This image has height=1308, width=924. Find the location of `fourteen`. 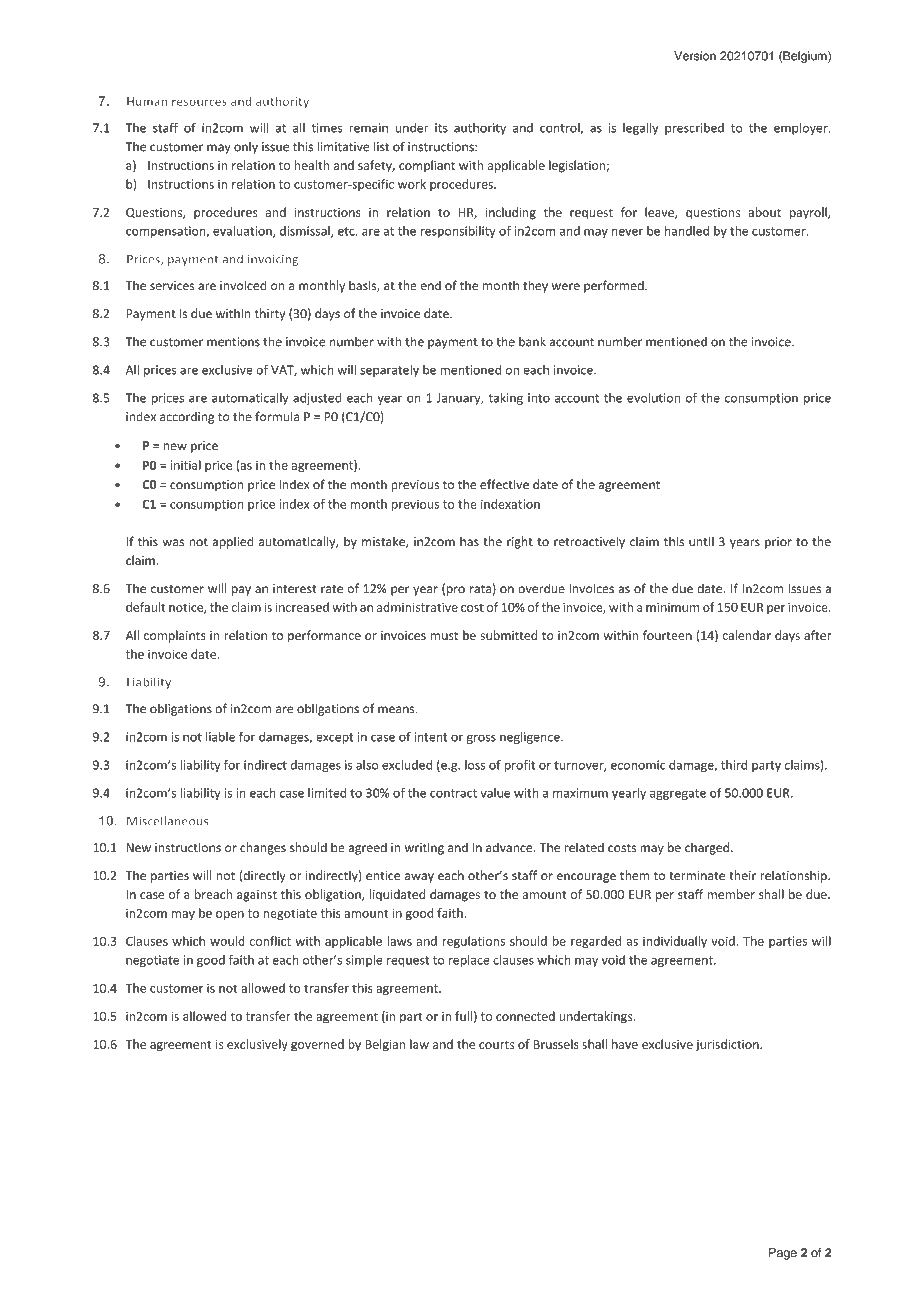

fourteen is located at coordinates (667, 635).
